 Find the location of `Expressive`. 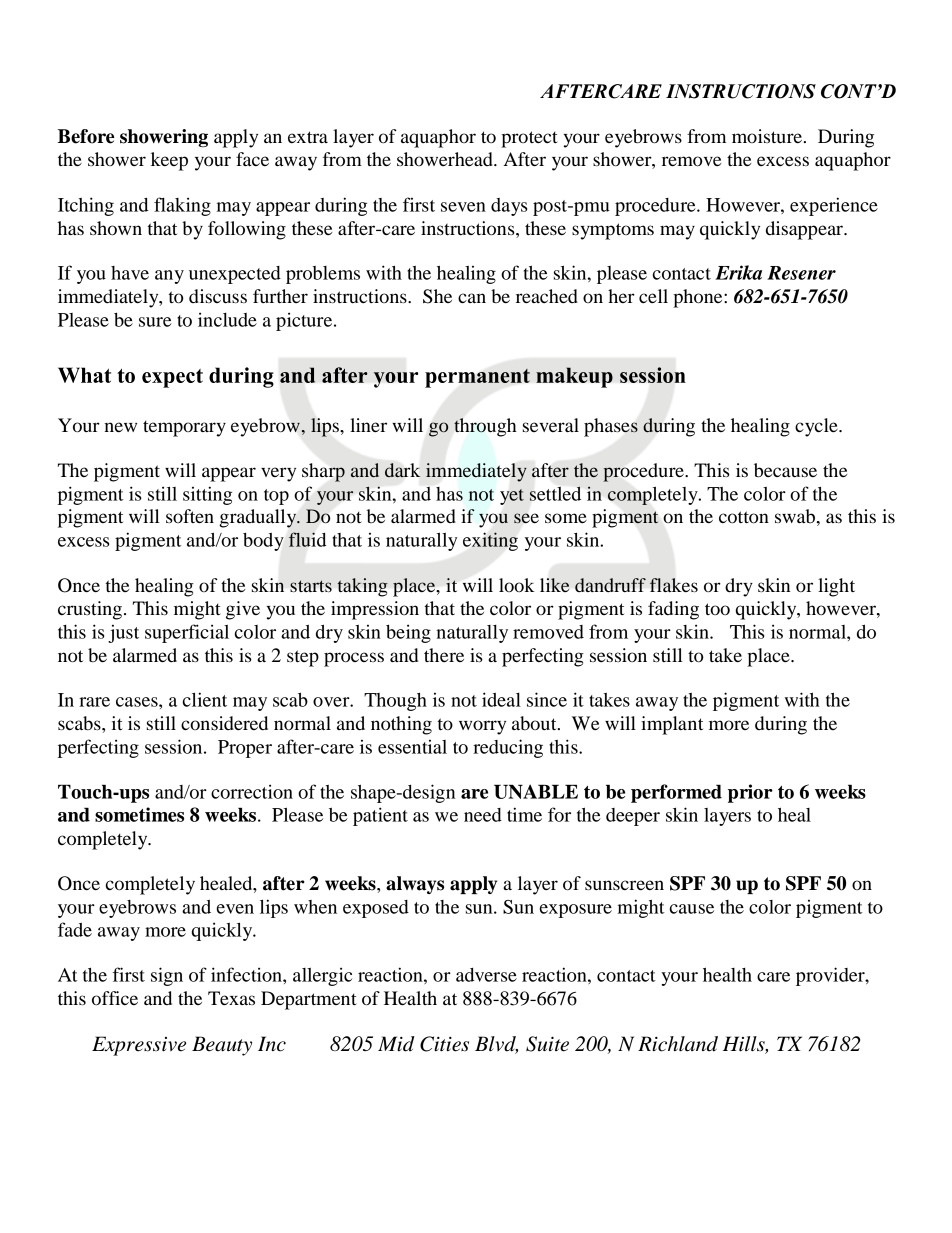

Expressive is located at coordinates (139, 1046).
